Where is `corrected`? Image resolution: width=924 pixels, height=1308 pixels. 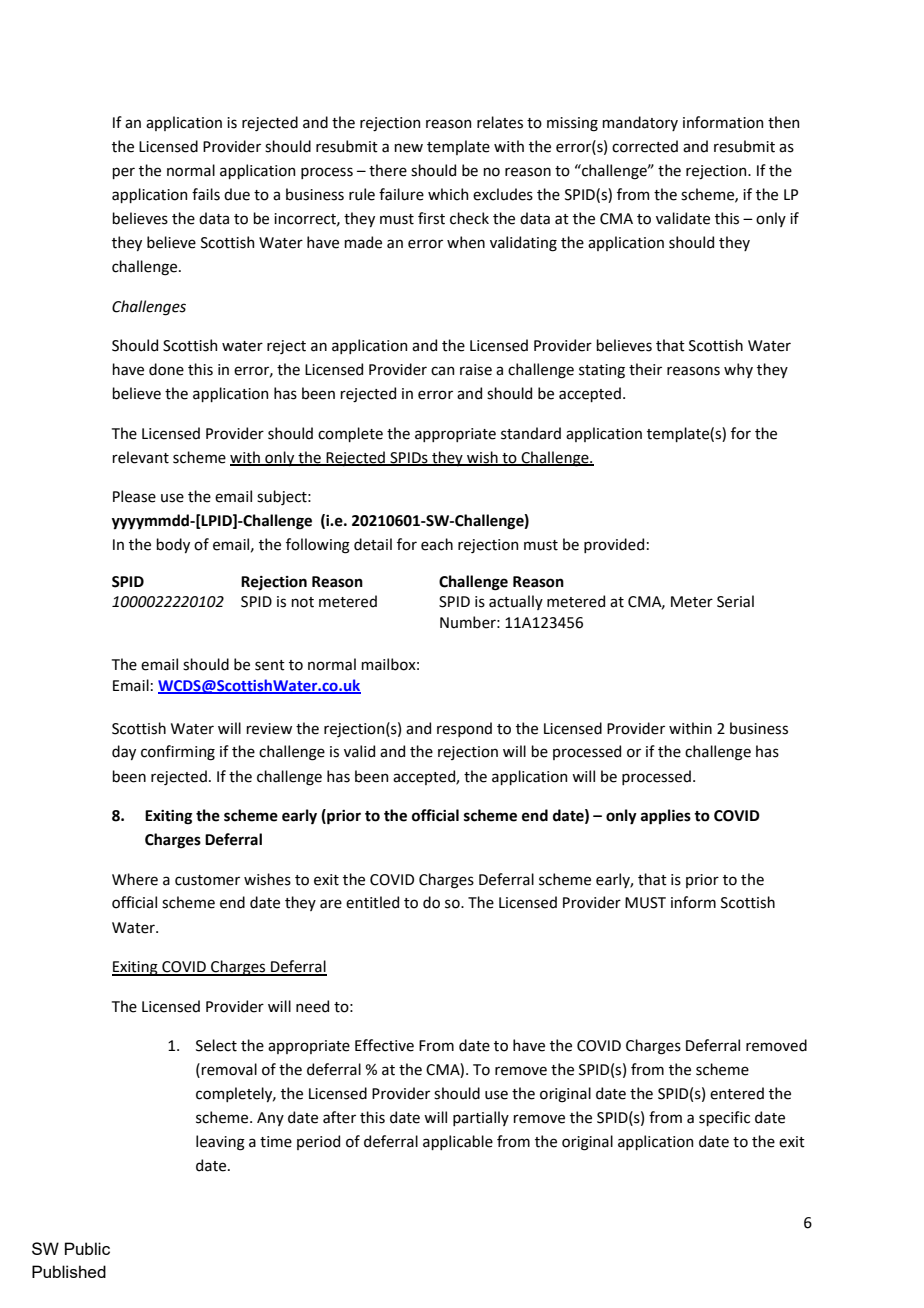 corrected is located at coordinates (645, 146).
